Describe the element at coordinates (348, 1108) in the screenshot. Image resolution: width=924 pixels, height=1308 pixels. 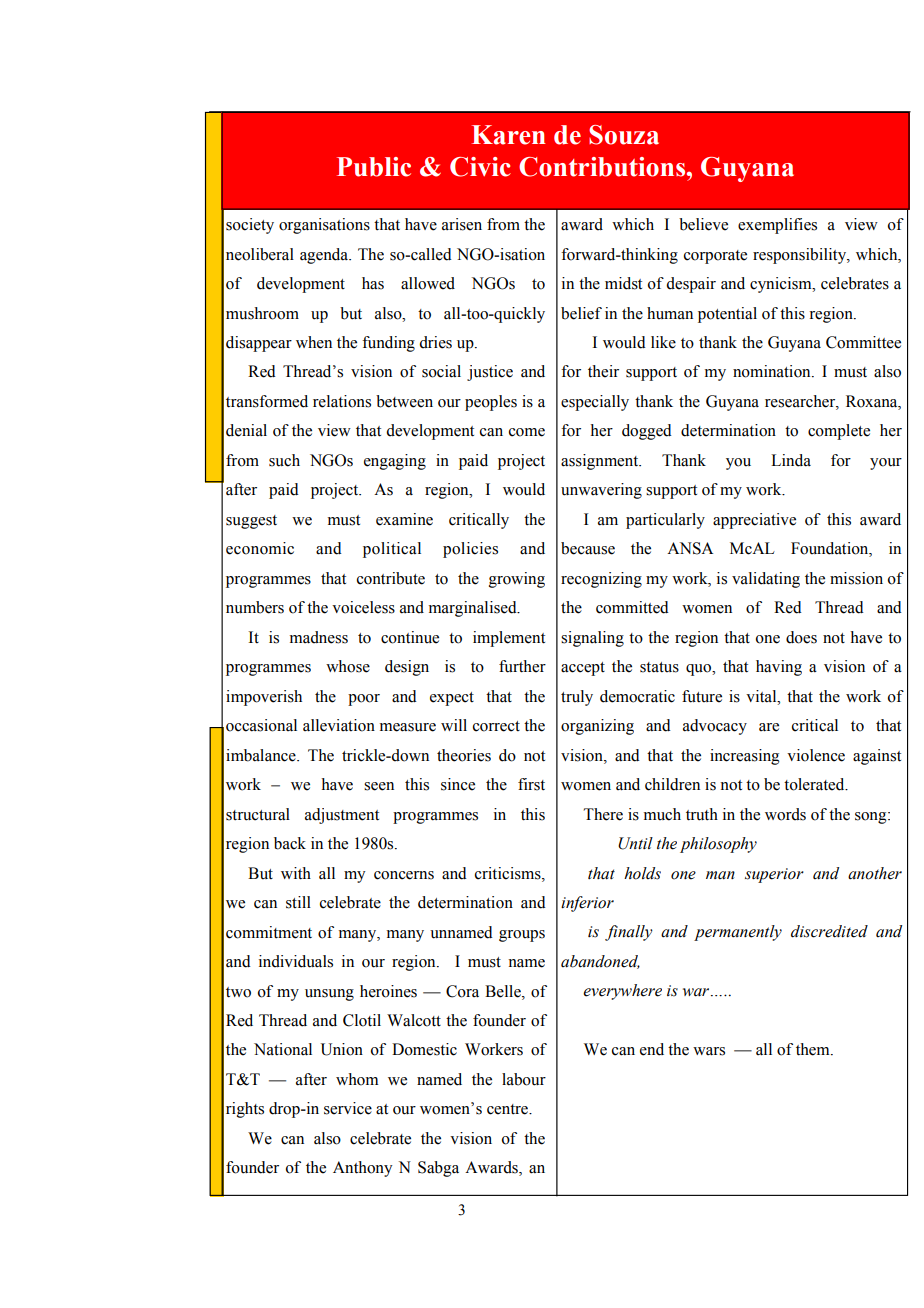
I see `service` at that location.
